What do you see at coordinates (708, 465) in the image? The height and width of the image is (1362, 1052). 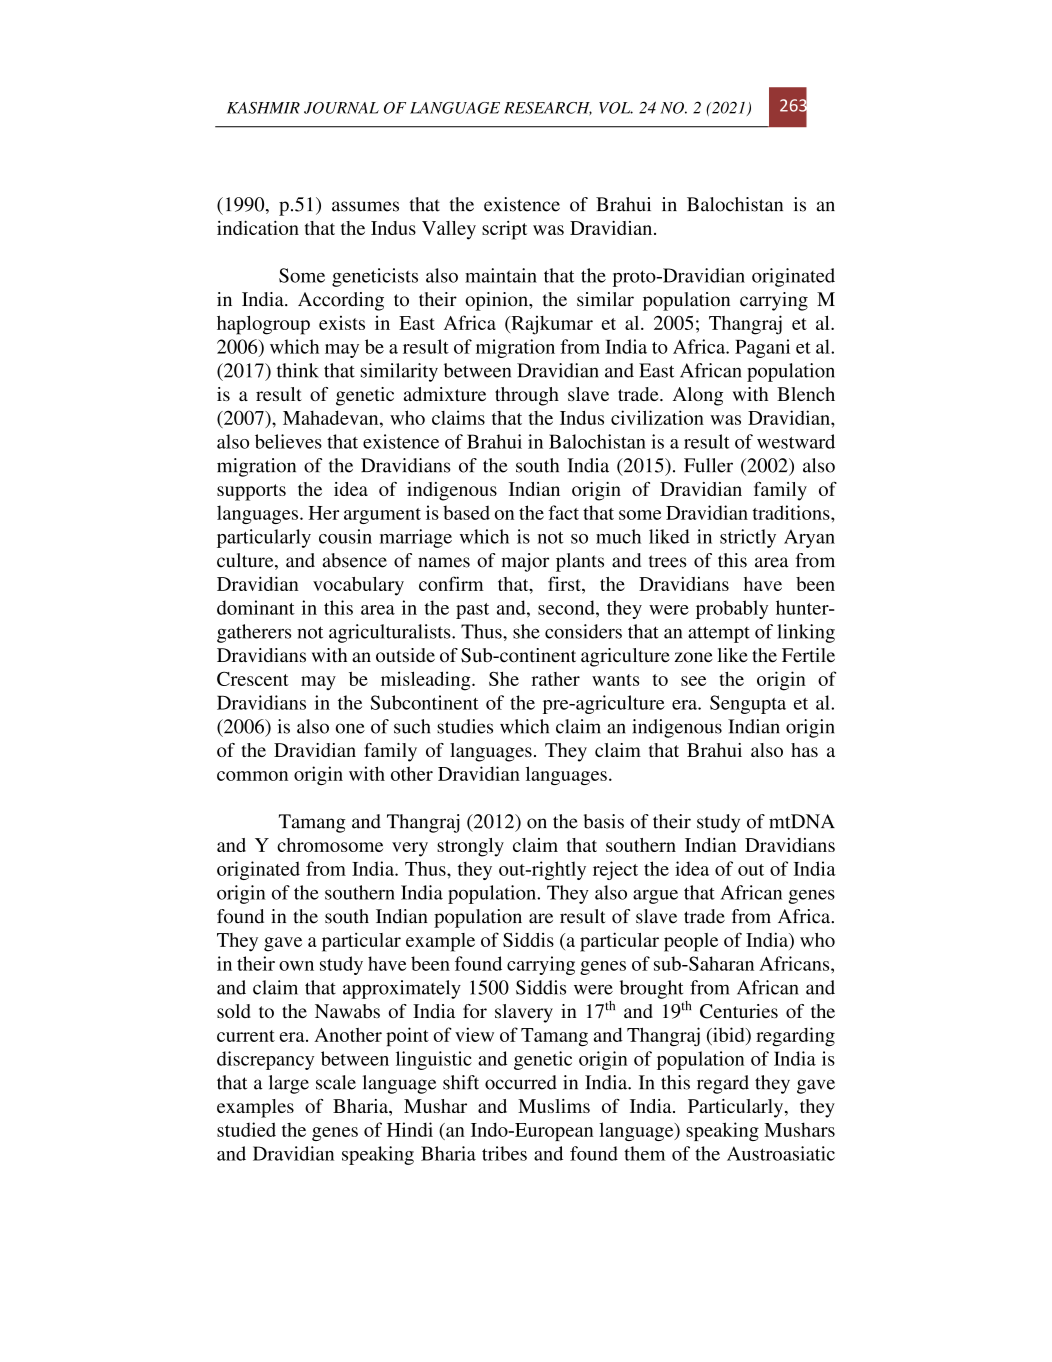 I see `Fuller` at bounding box center [708, 465].
